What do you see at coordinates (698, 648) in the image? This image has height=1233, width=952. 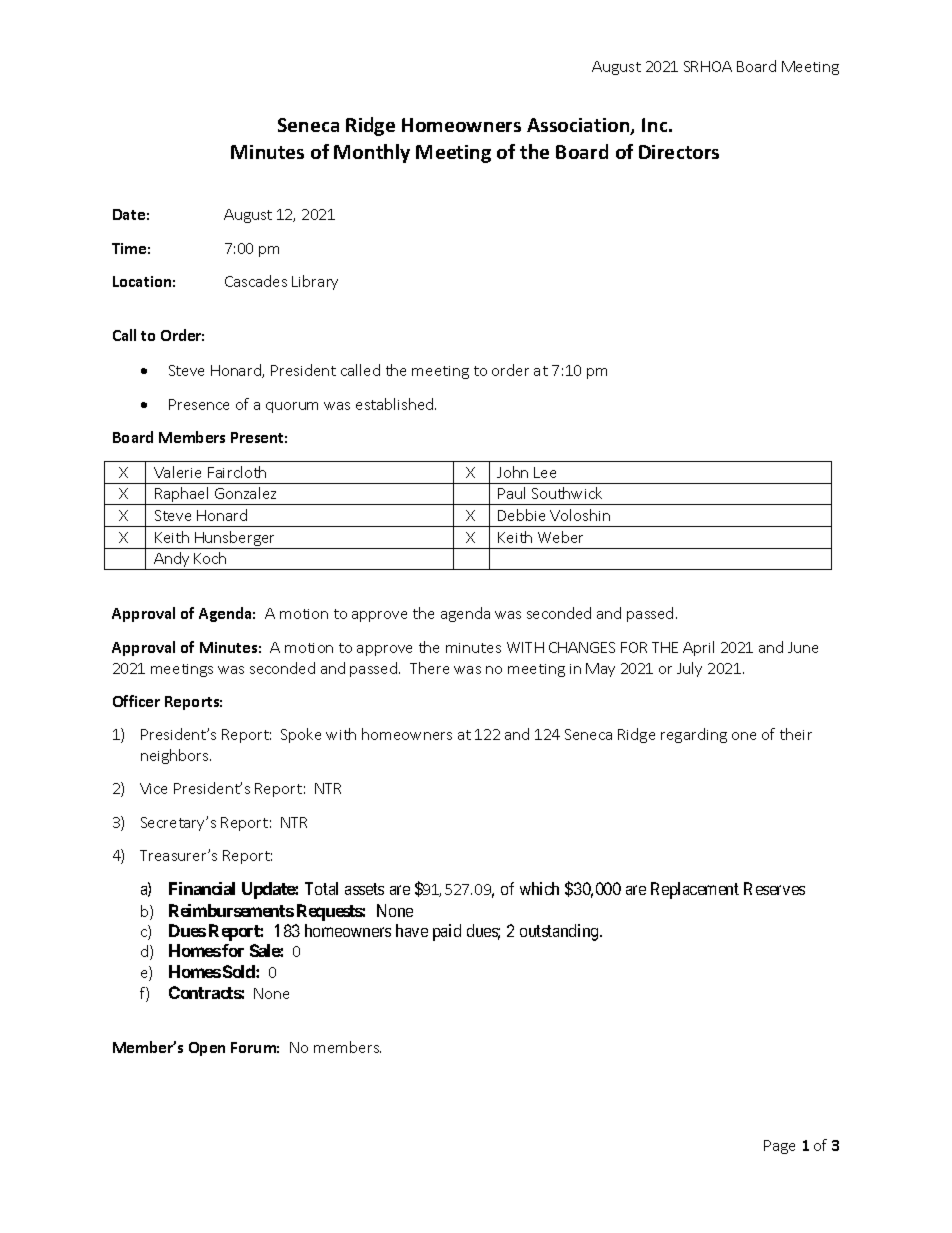 I see `April` at bounding box center [698, 648].
